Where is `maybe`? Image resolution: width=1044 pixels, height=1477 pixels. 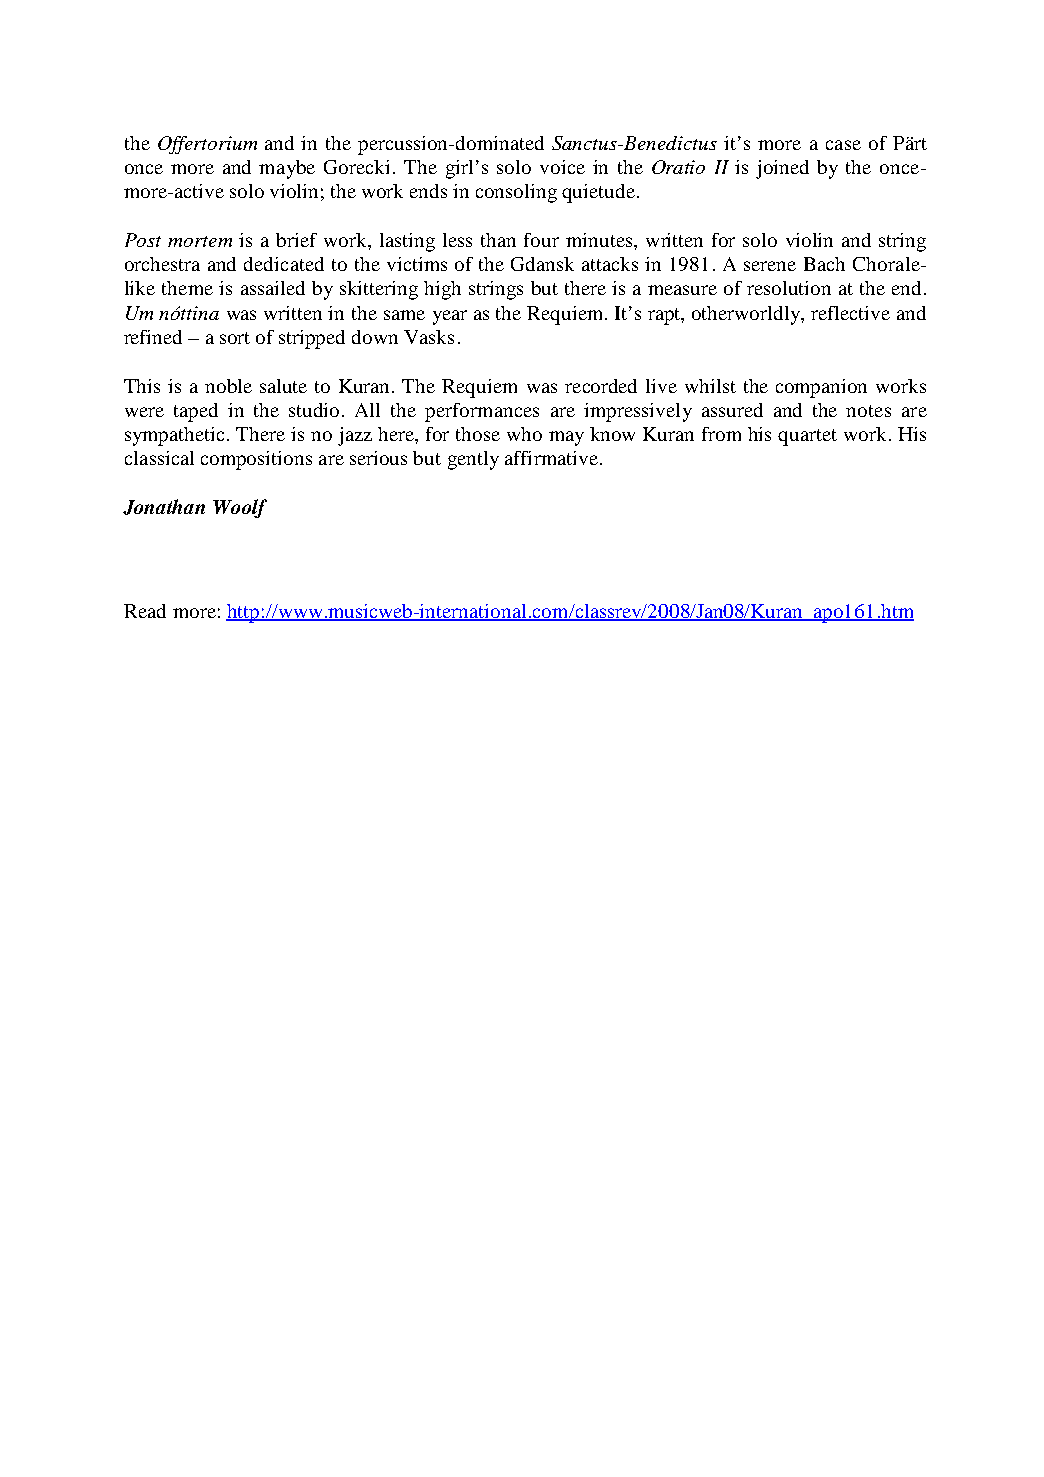
maybe is located at coordinates (287, 169).
